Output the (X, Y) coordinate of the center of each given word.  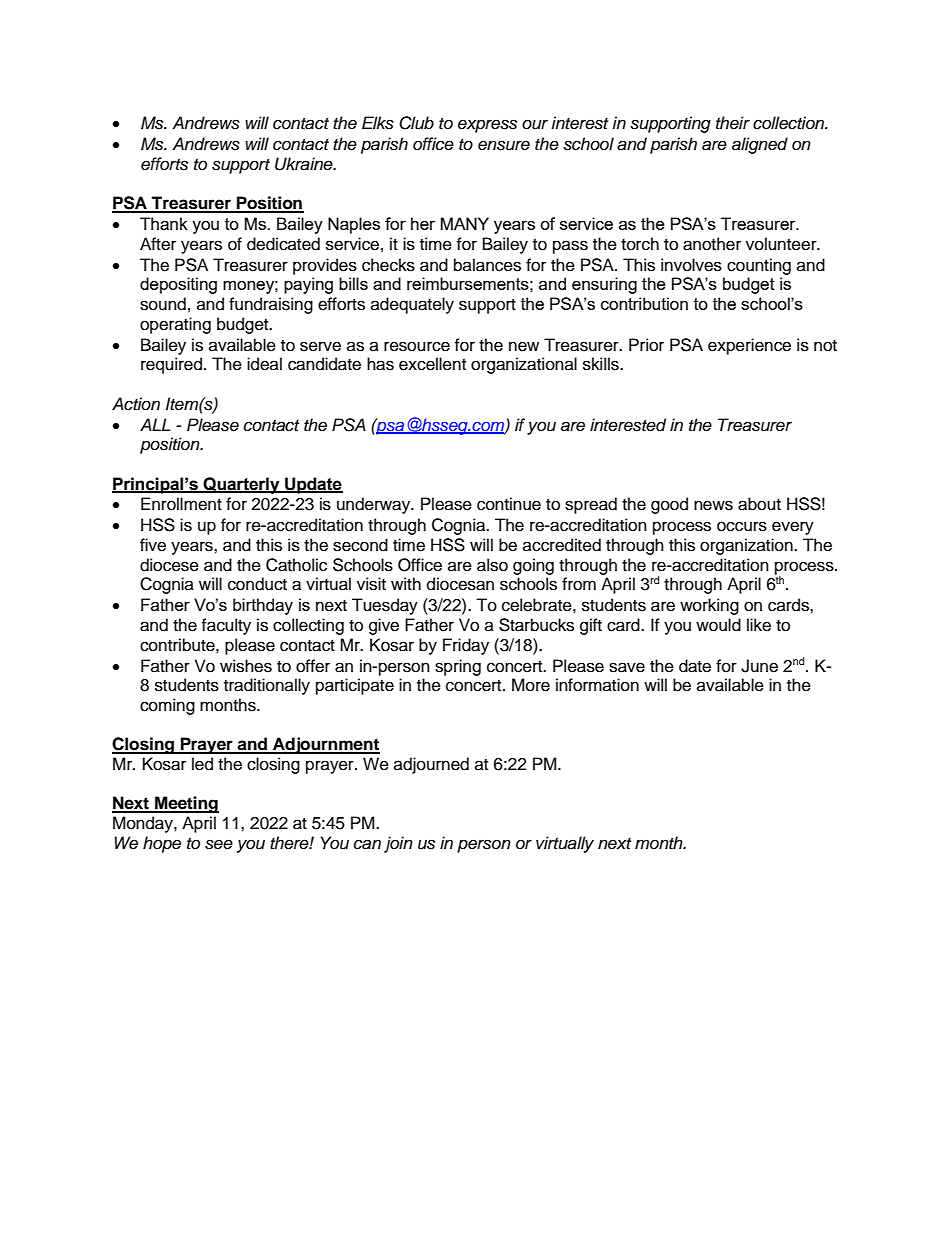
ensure (504, 145)
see (219, 844)
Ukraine (305, 164)
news (713, 505)
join (398, 844)
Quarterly (242, 485)
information (597, 685)
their (733, 123)
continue (509, 504)
